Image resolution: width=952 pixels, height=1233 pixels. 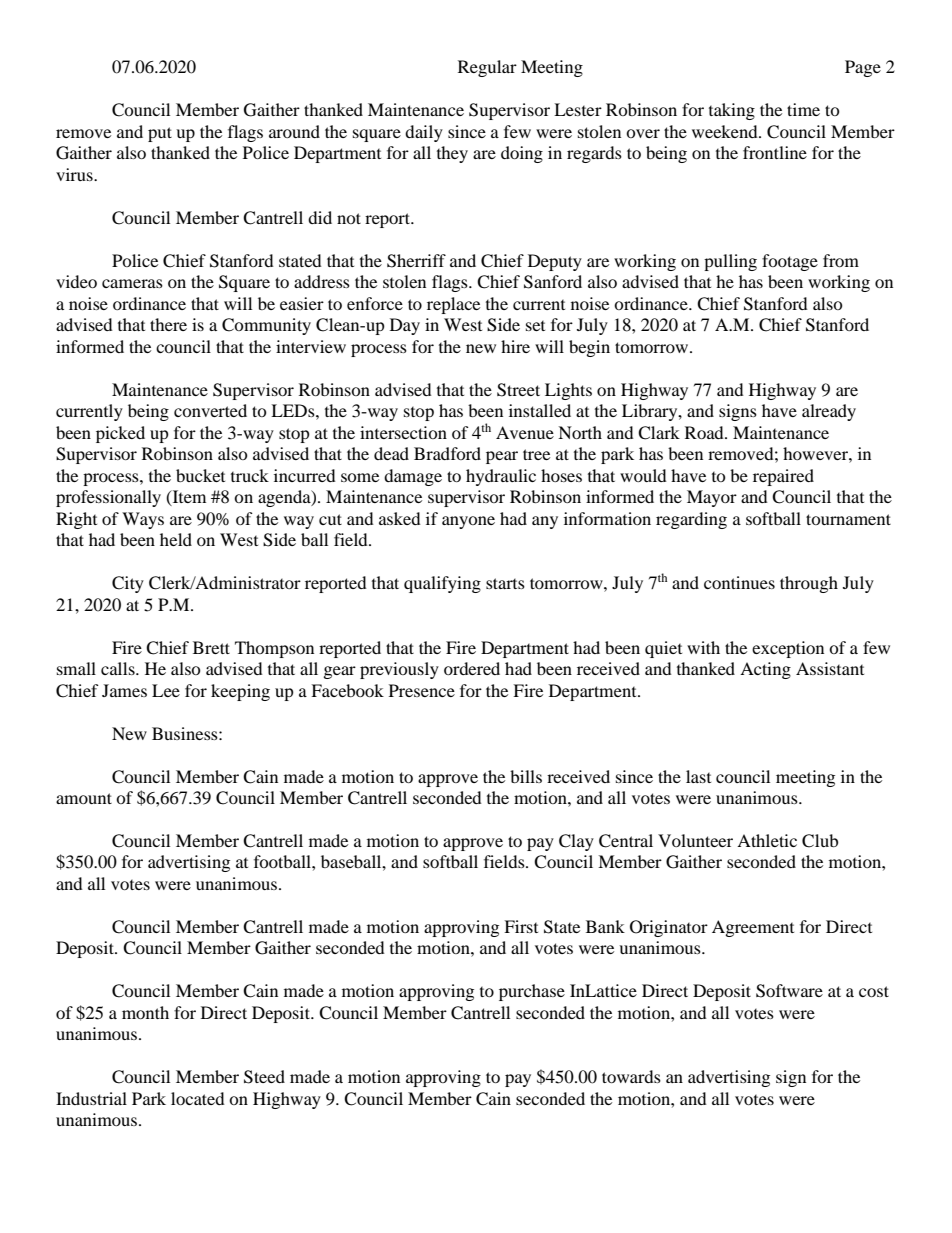 I want to click on time, so click(x=803, y=109).
